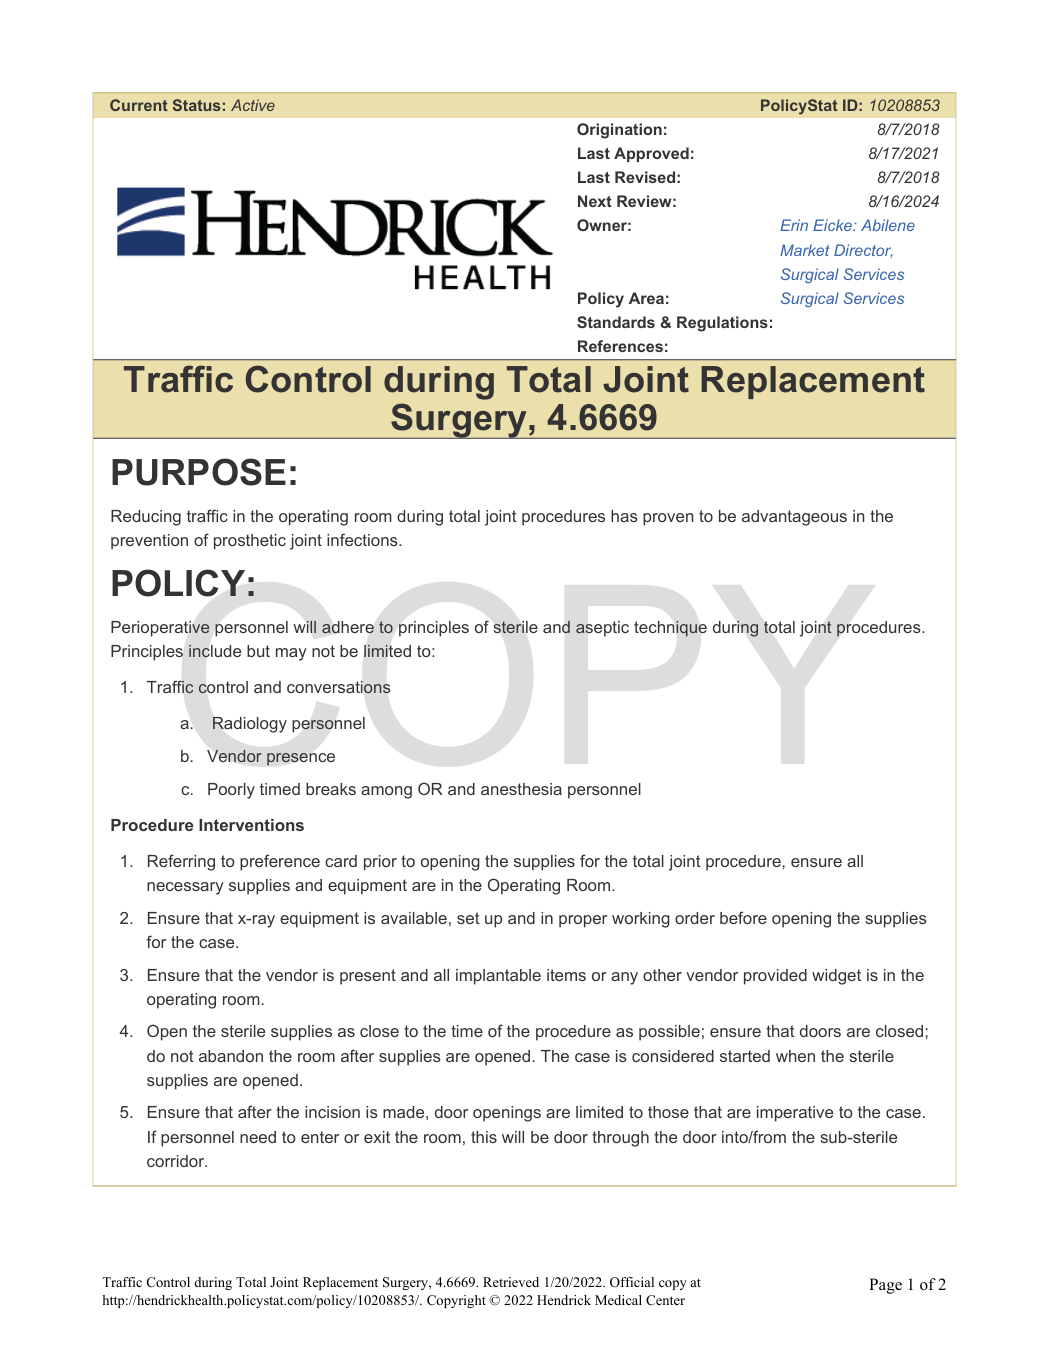  Describe the element at coordinates (794, 518) in the page. I see `advantageous` at that location.
